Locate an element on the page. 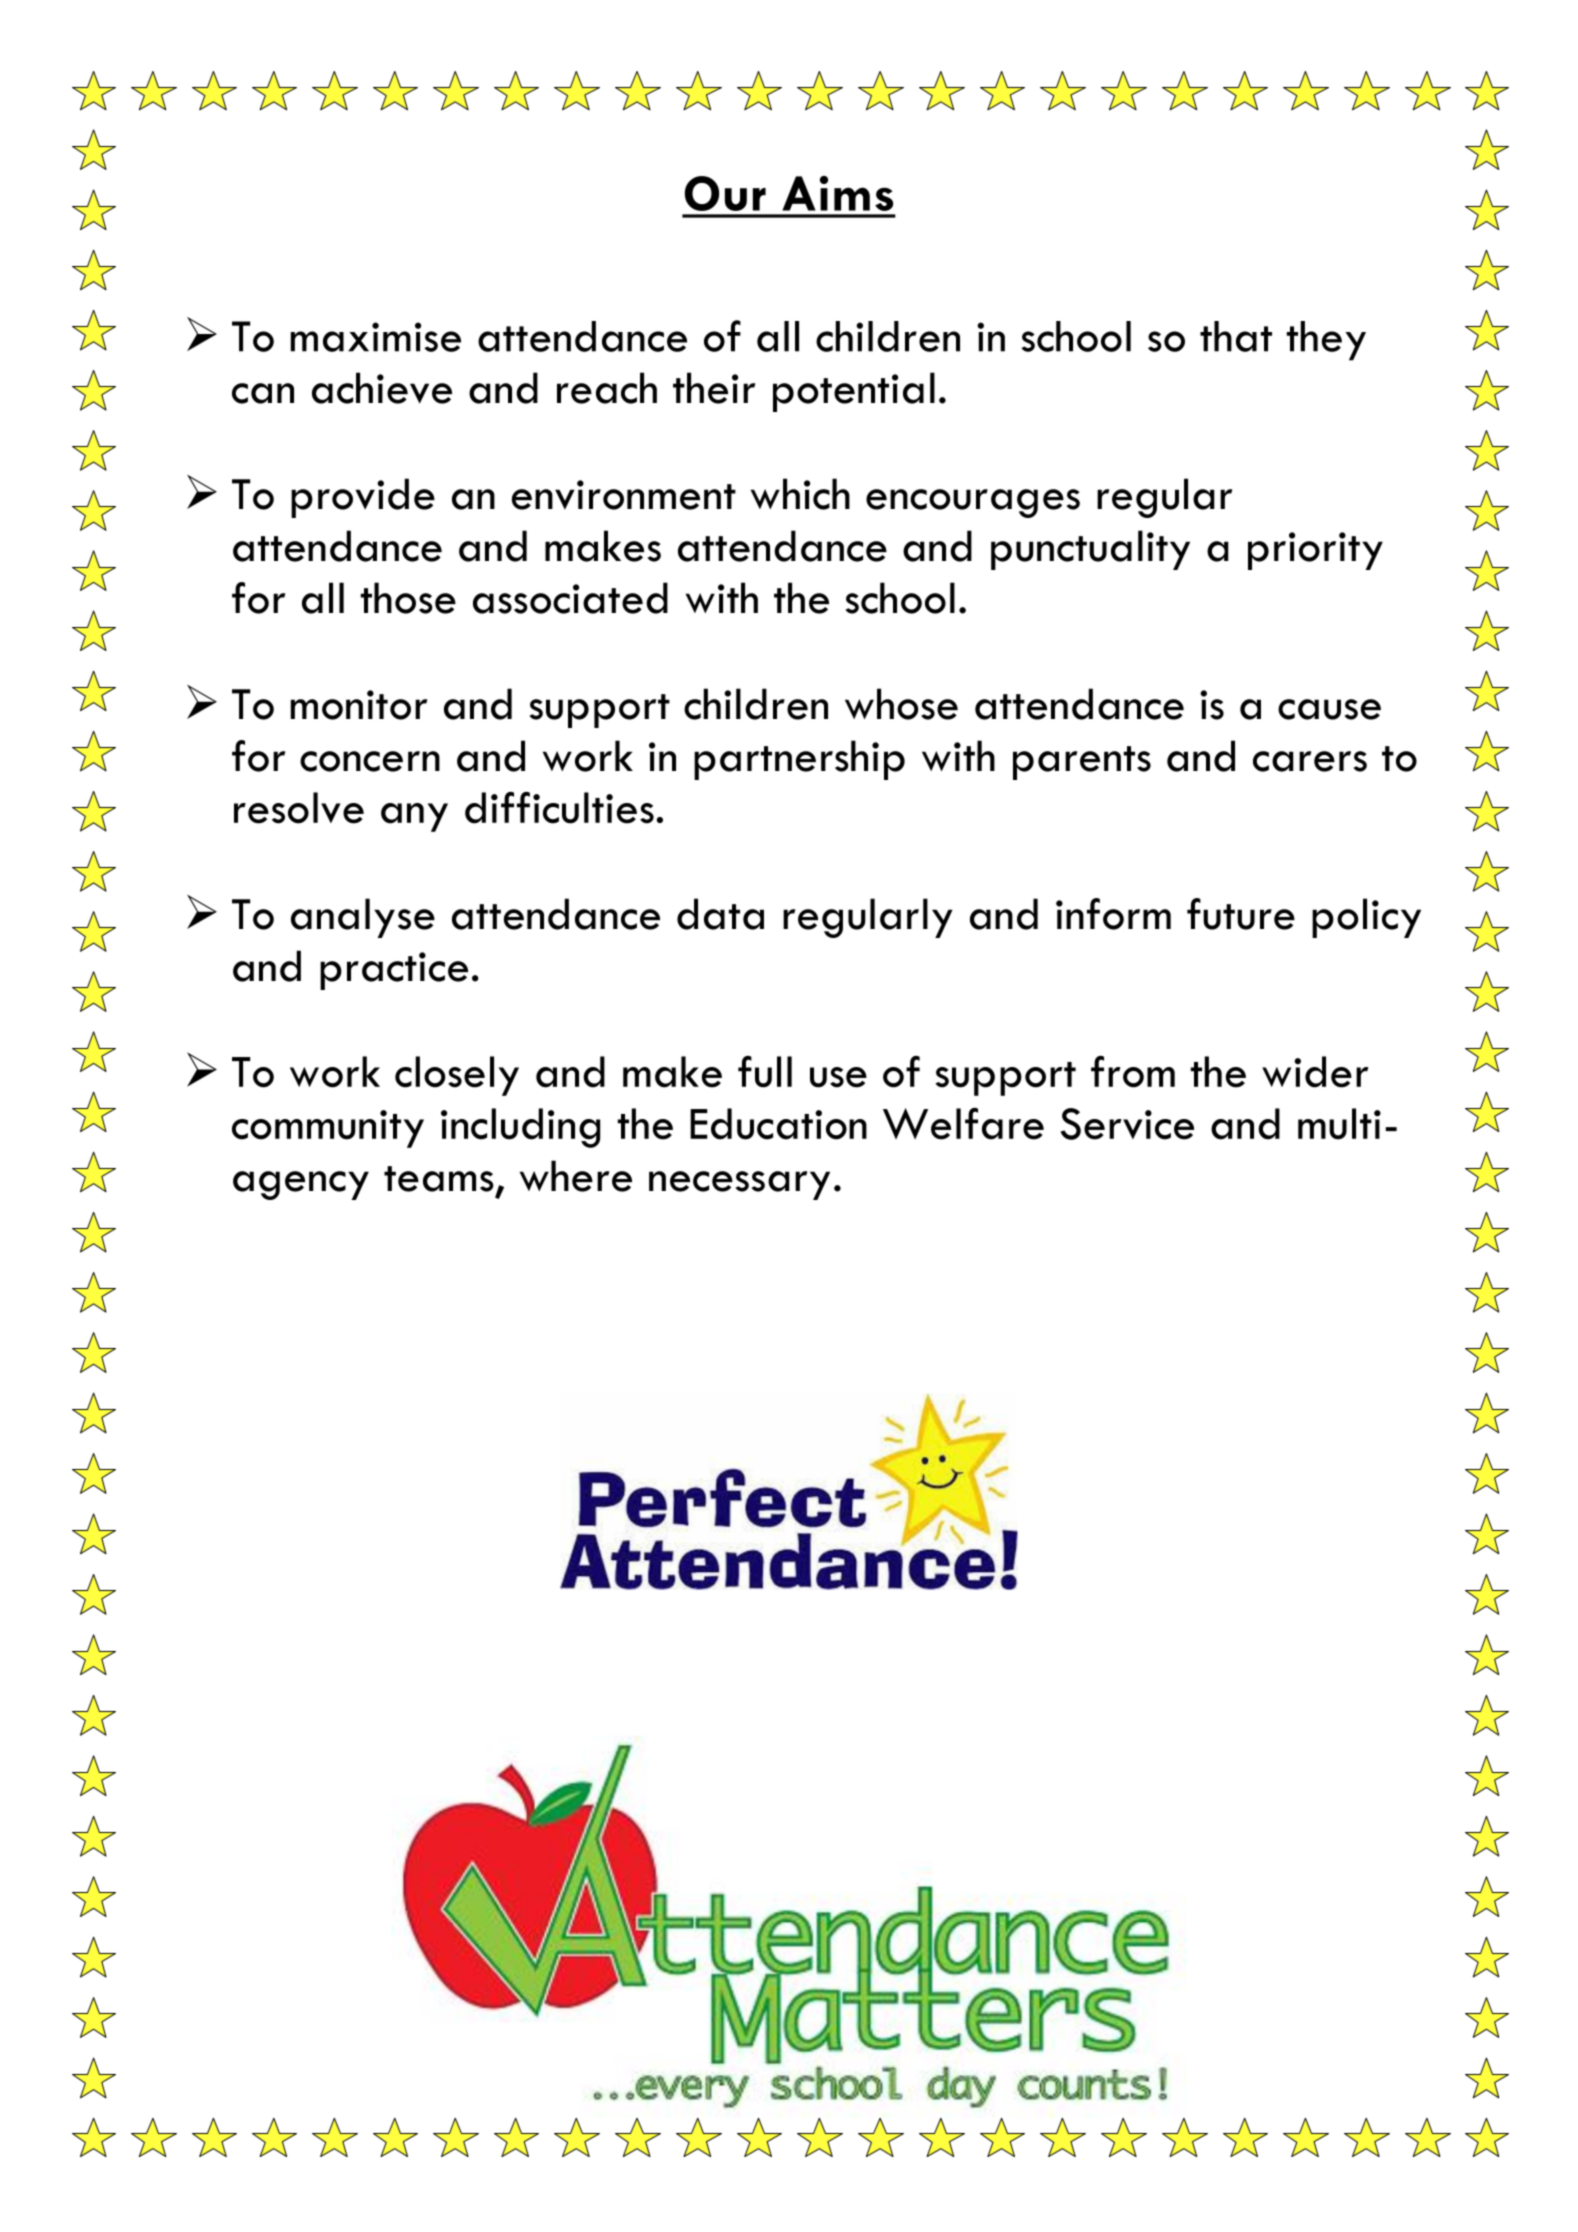 Image resolution: width=1578 pixels, height=2232 pixels. priority is located at coordinates (1315, 551).
